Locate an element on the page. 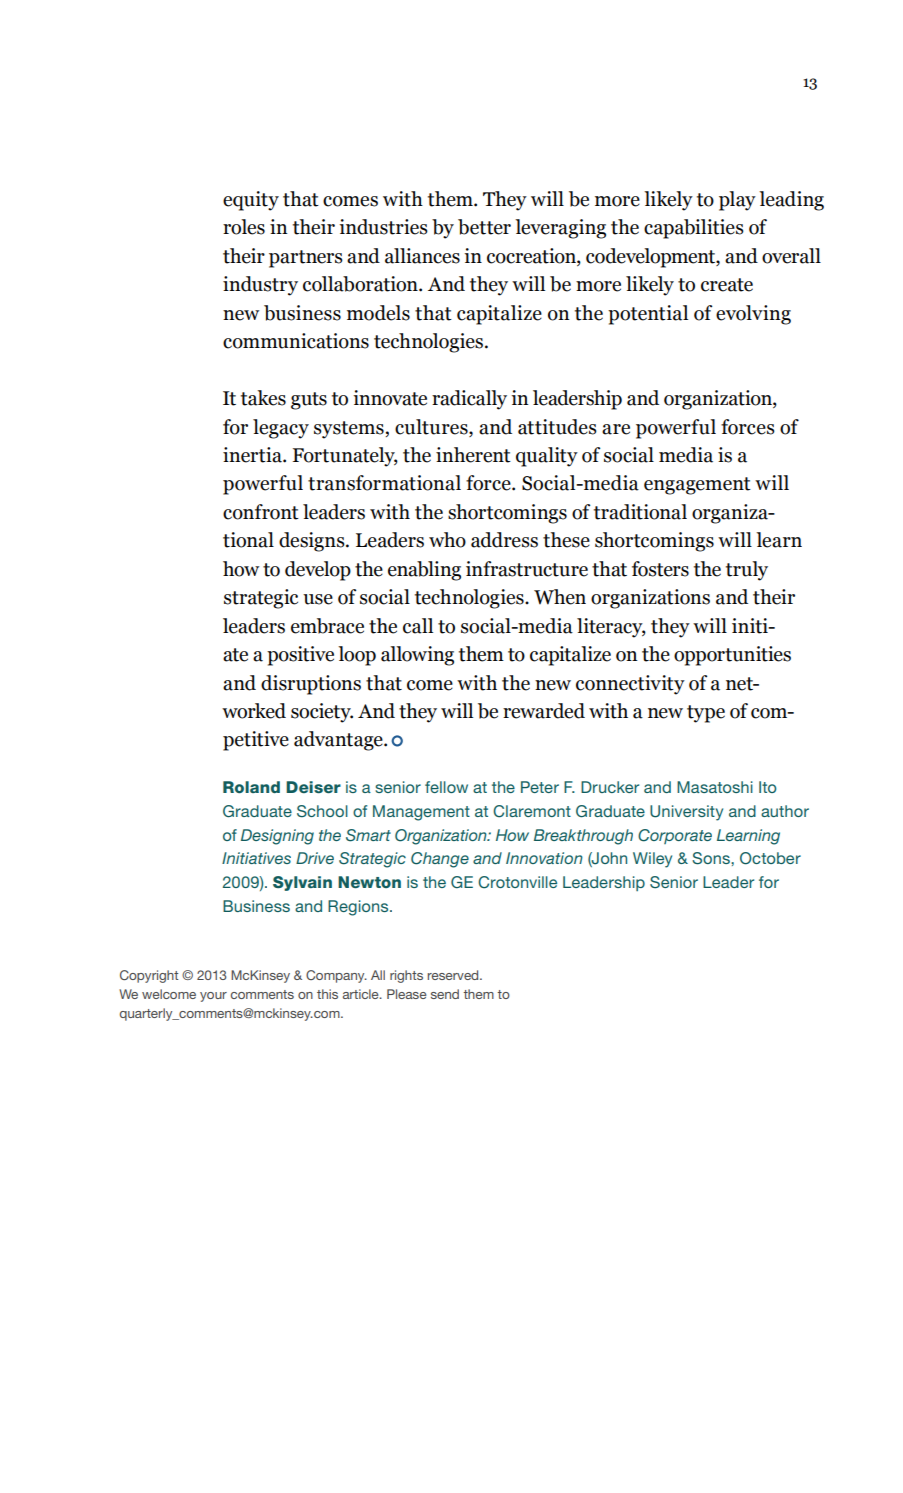  capabilities is located at coordinates (694, 229).
